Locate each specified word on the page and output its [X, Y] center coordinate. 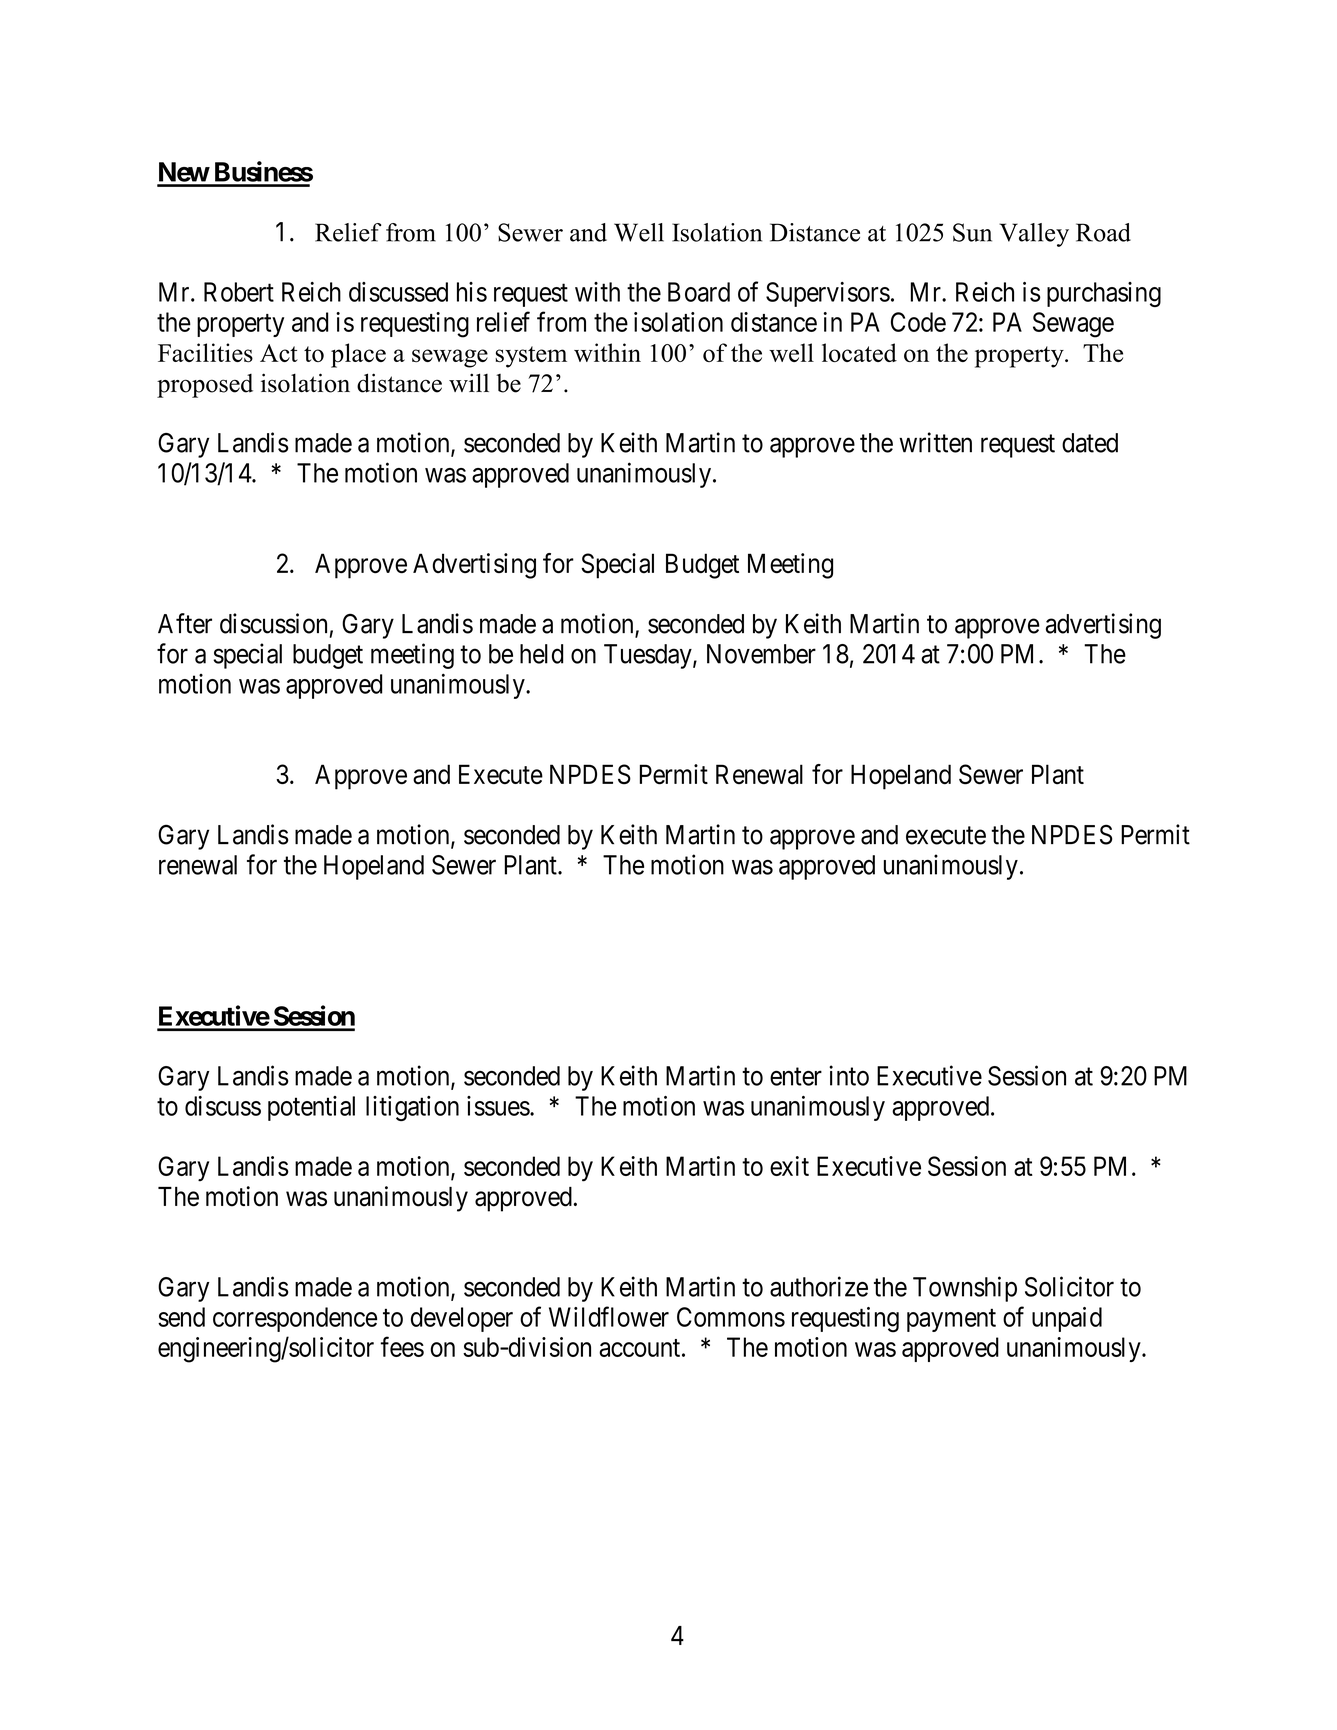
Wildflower [609, 1316]
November [761, 654]
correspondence [295, 1319]
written [935, 442]
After [185, 623]
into [849, 1075]
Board [699, 292]
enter [796, 1077]
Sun [972, 232]
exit [789, 1166]
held [541, 654]
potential [311, 1108]
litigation [412, 1108]
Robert [239, 292]
